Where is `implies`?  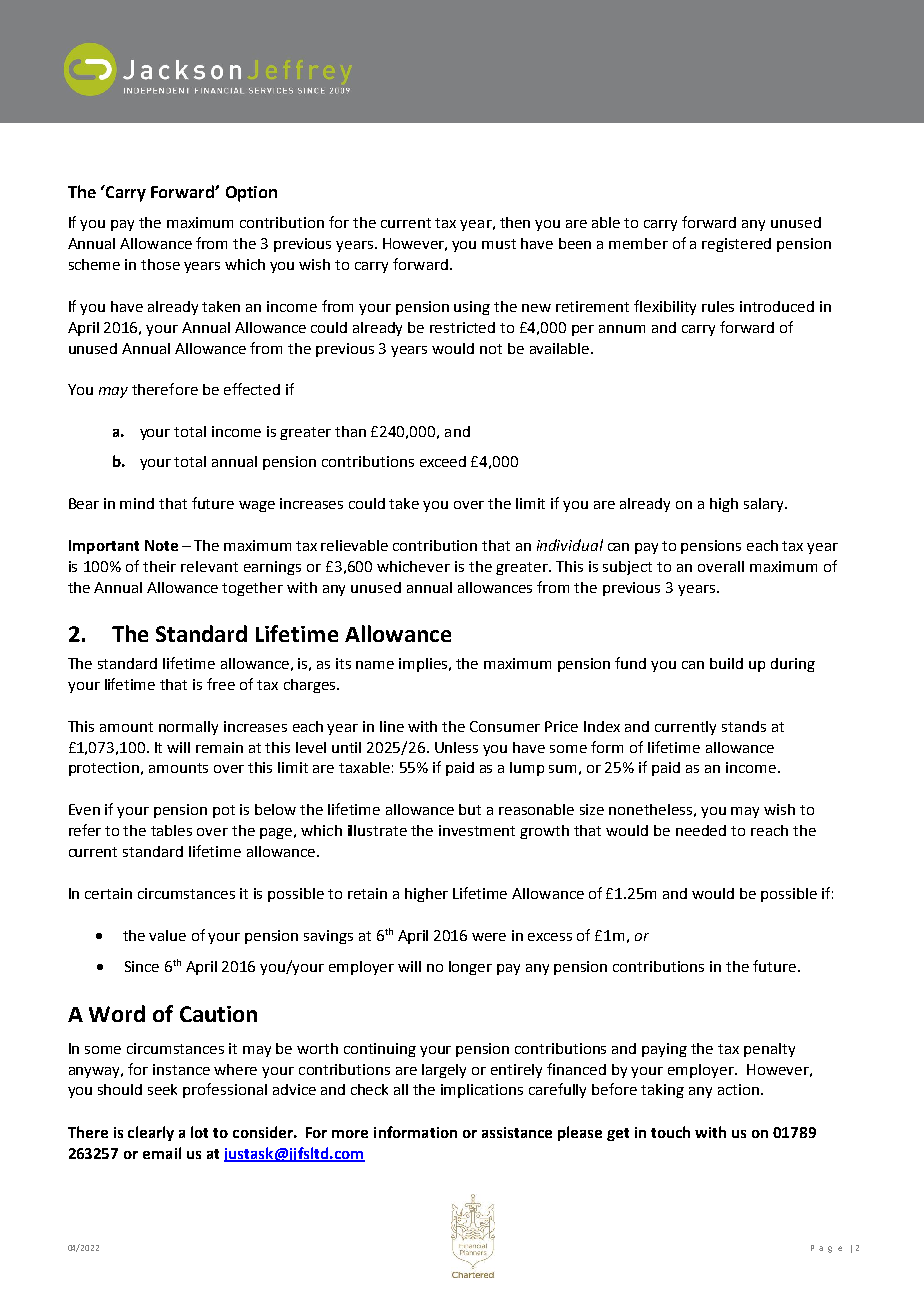 implies is located at coordinates (424, 665).
